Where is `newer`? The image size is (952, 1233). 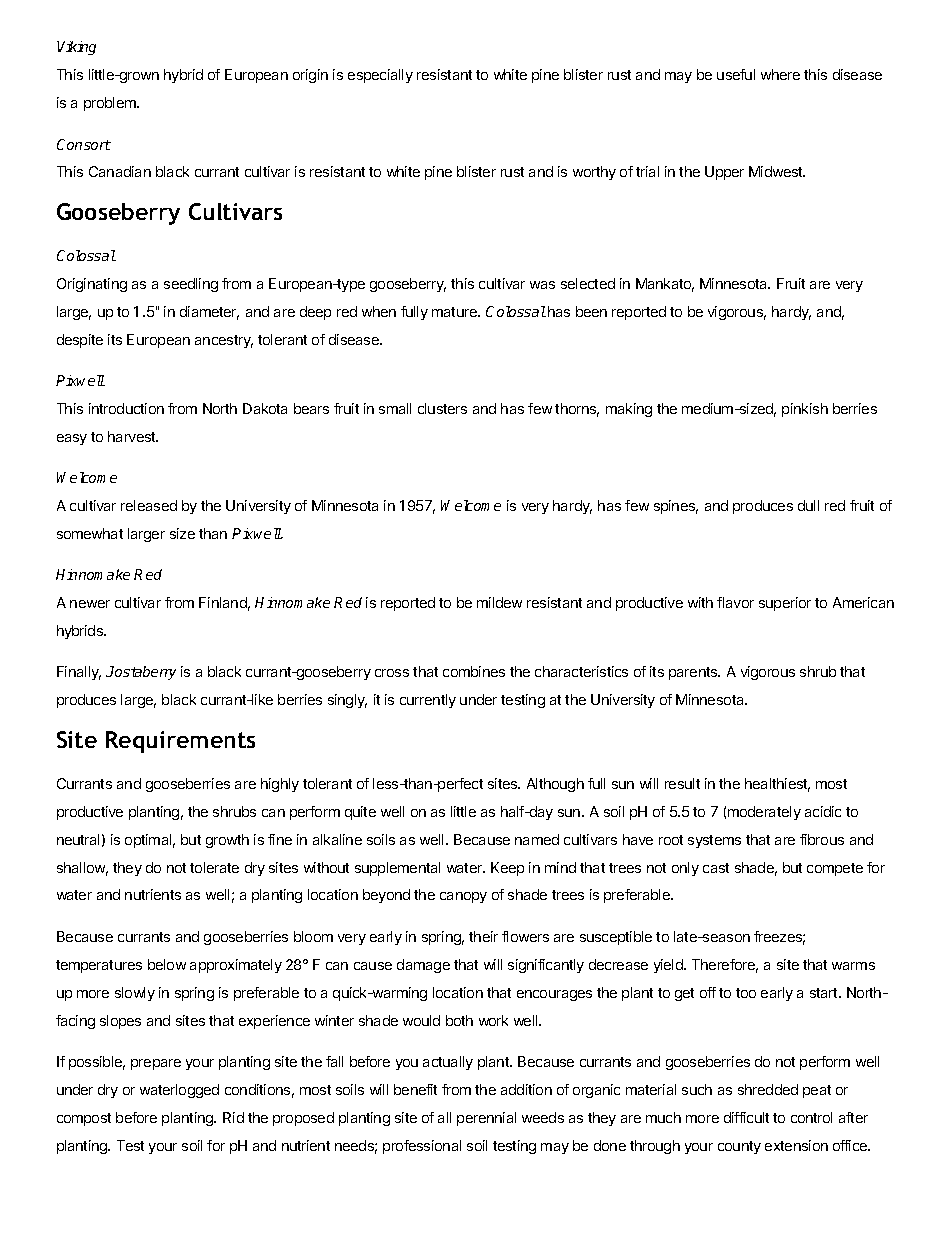 newer is located at coordinates (90, 604).
